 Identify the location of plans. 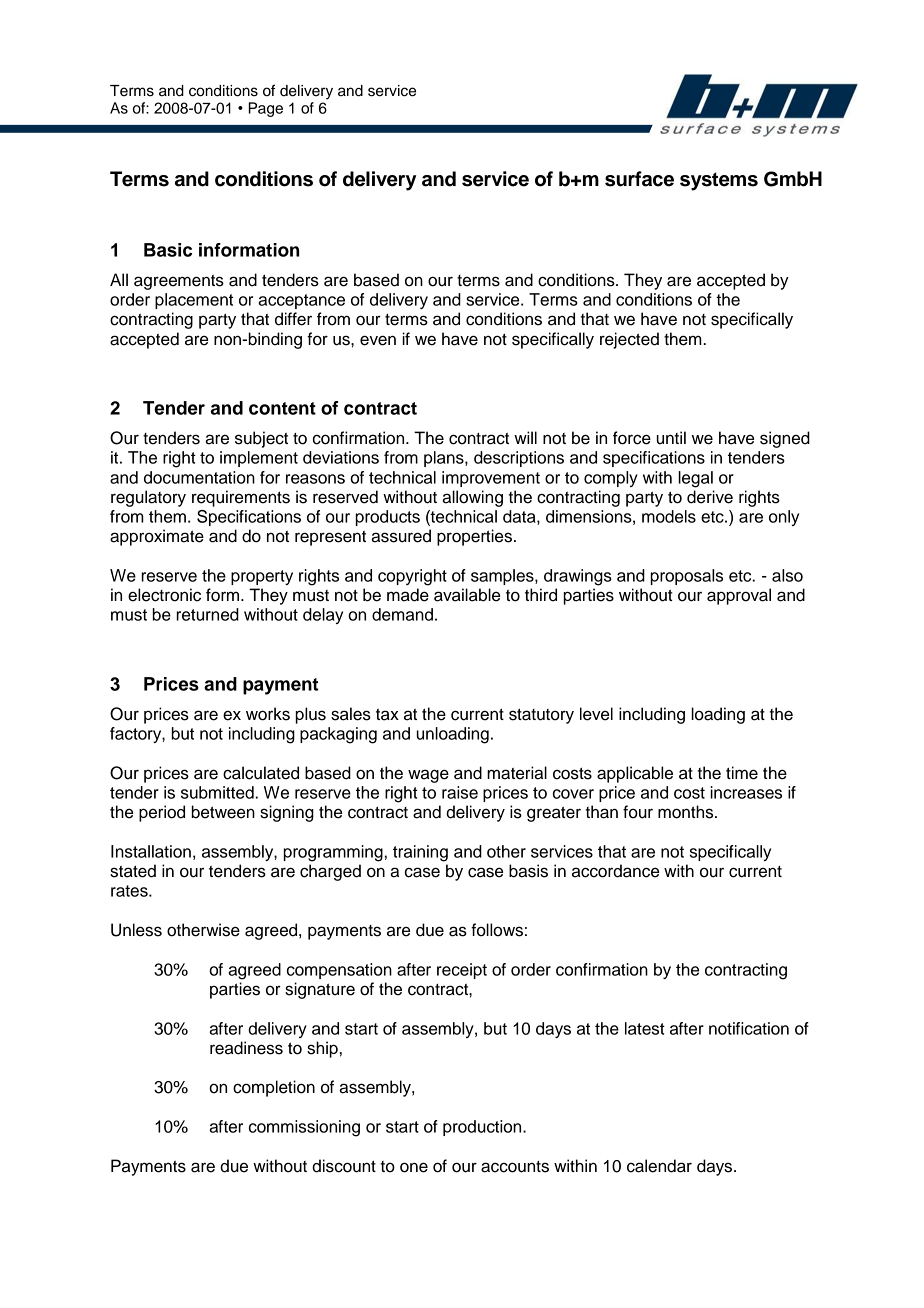
(445, 459).
